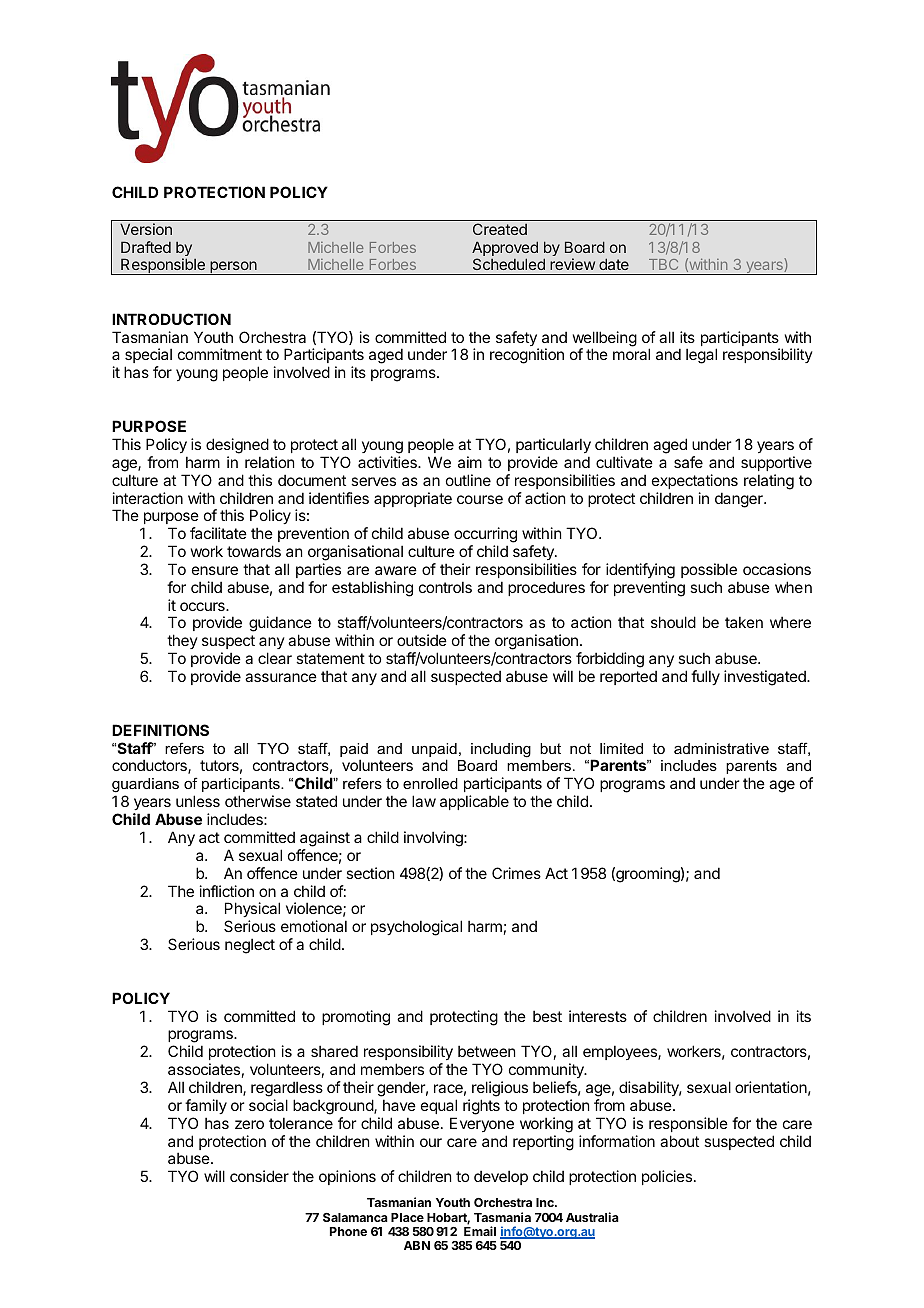 This page has width=924, height=1308. I want to click on Approved, so click(505, 250).
